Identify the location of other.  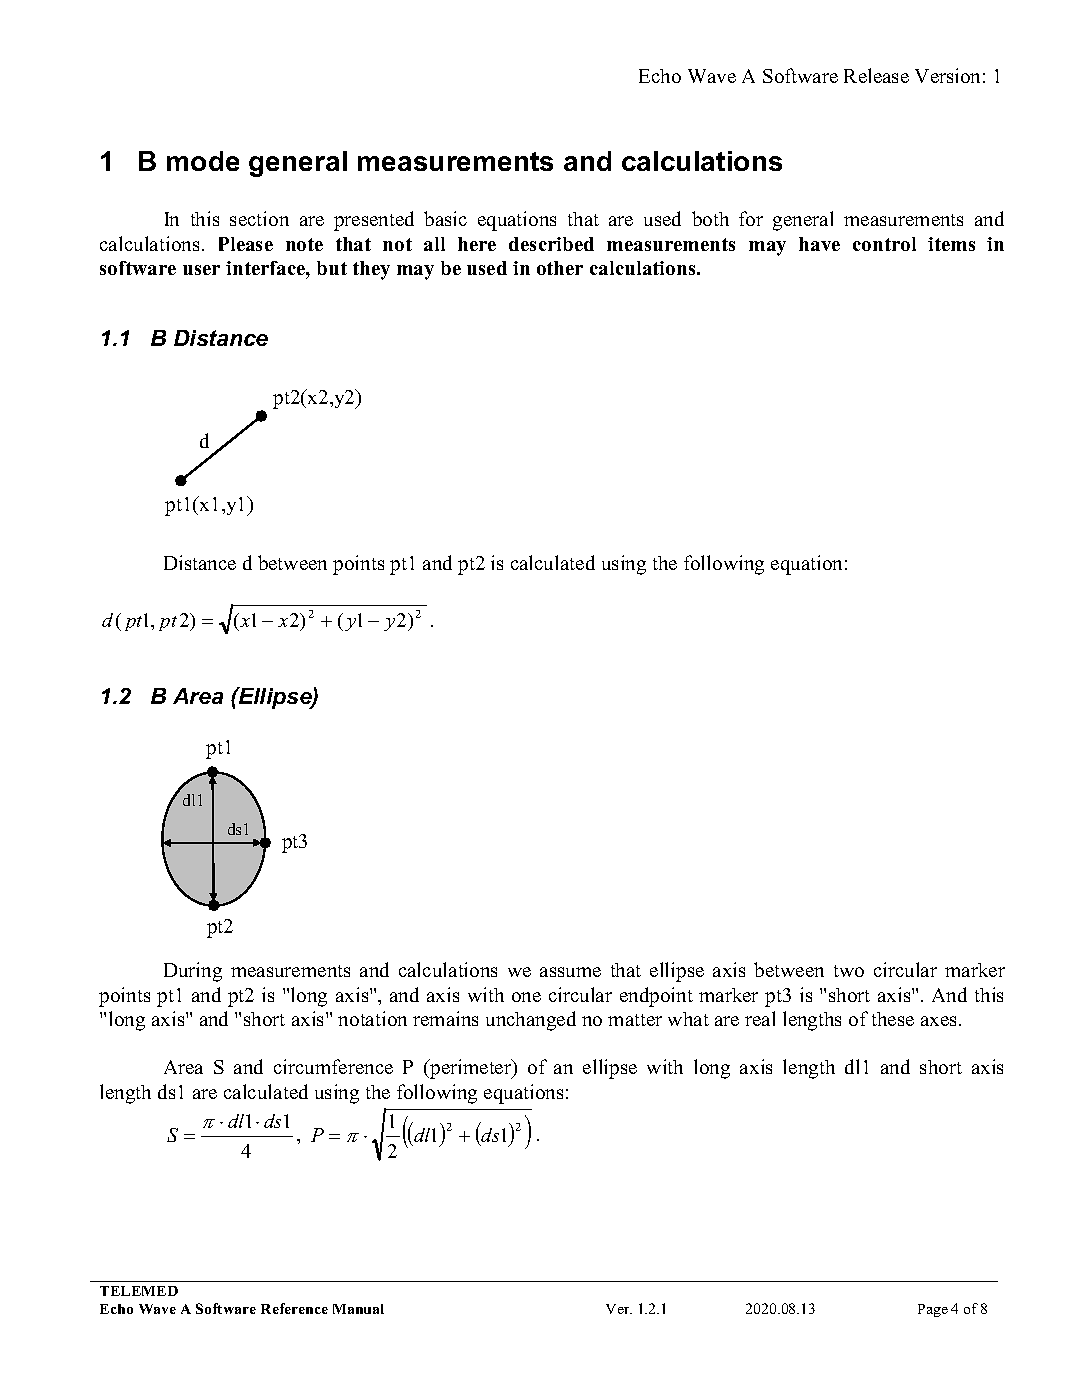
(560, 268).
